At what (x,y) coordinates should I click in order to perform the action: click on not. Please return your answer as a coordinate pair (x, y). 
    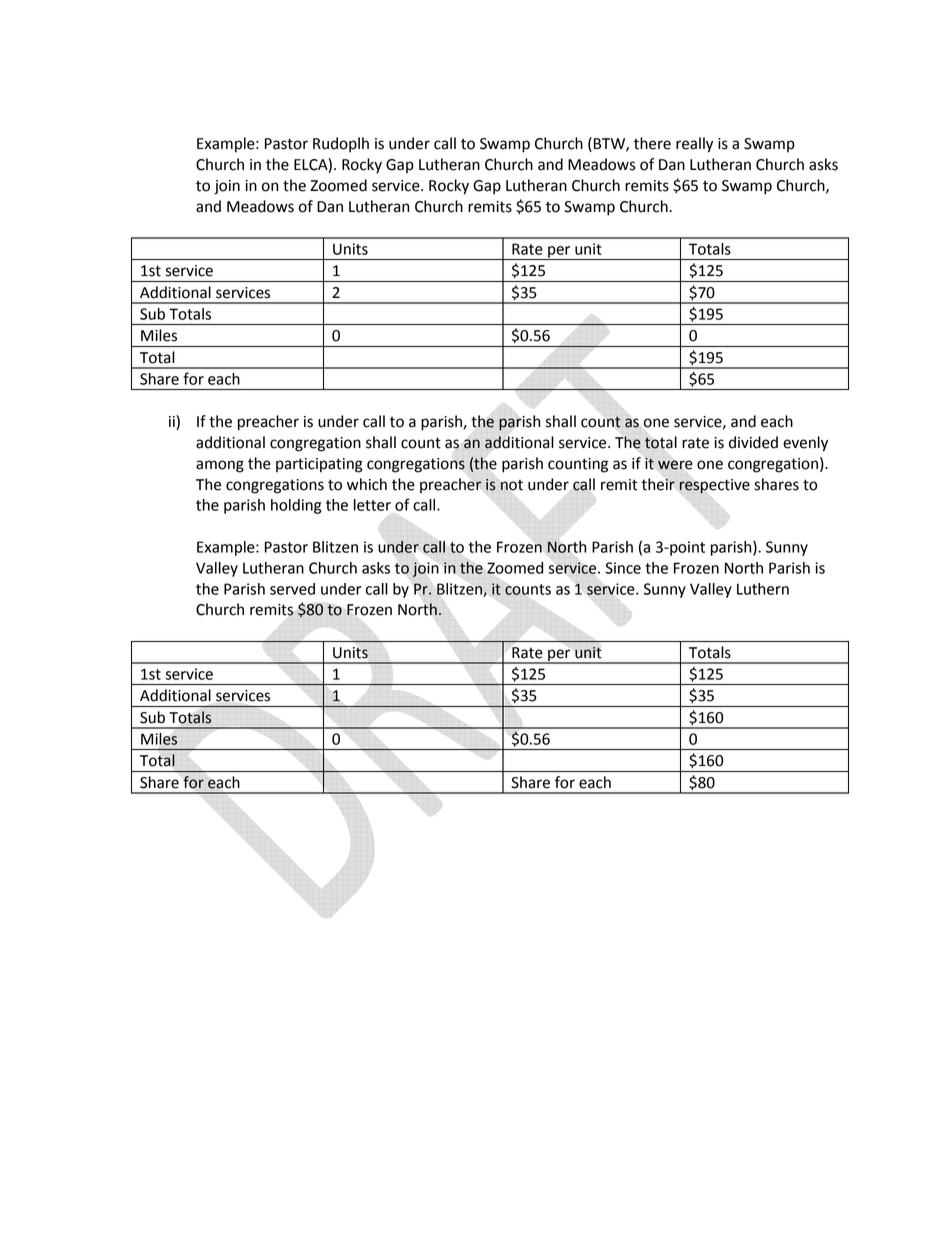
    Looking at the image, I should click on (512, 485).
